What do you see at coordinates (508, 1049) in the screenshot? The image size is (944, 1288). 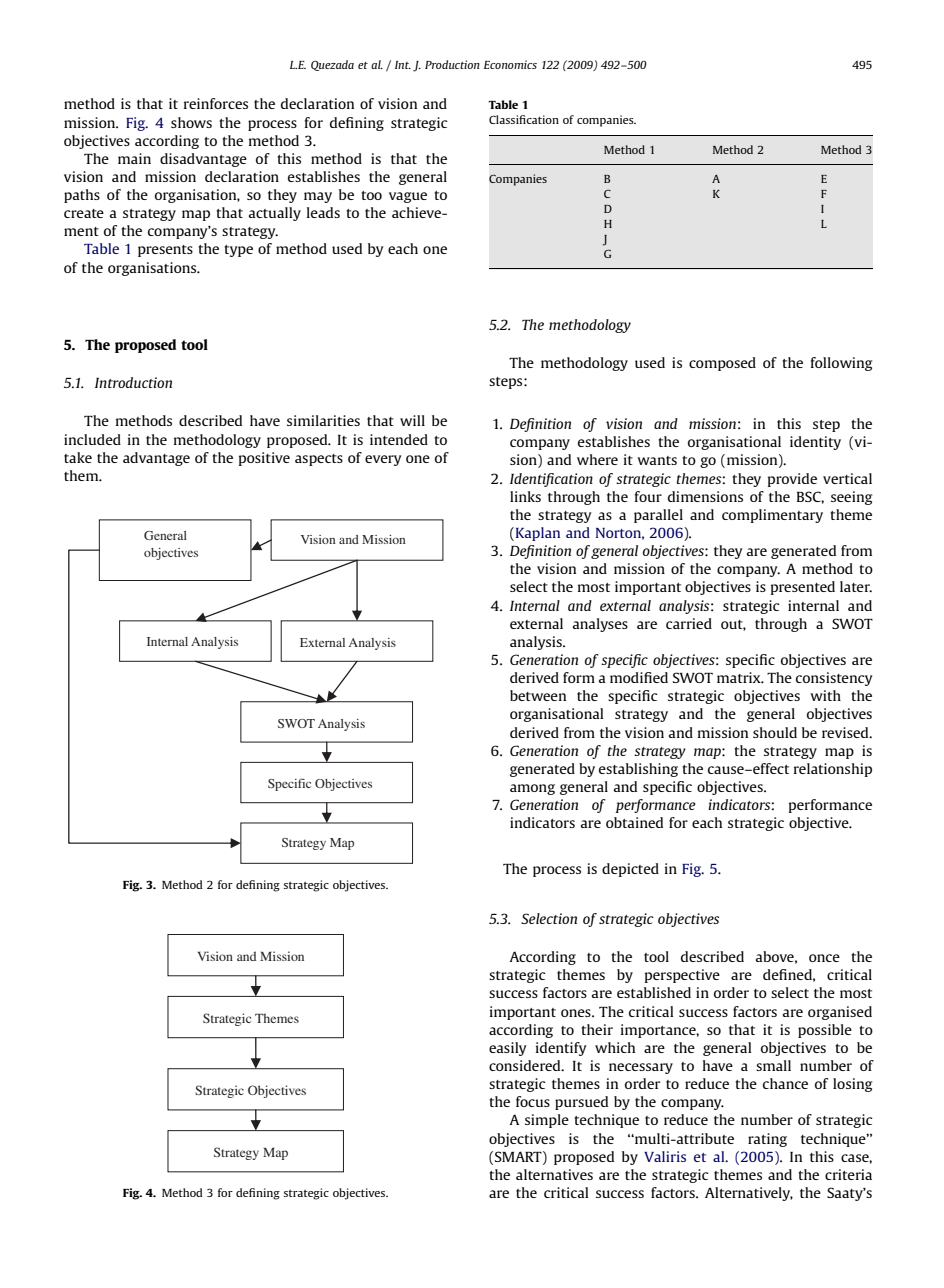 I see `easily` at bounding box center [508, 1049].
